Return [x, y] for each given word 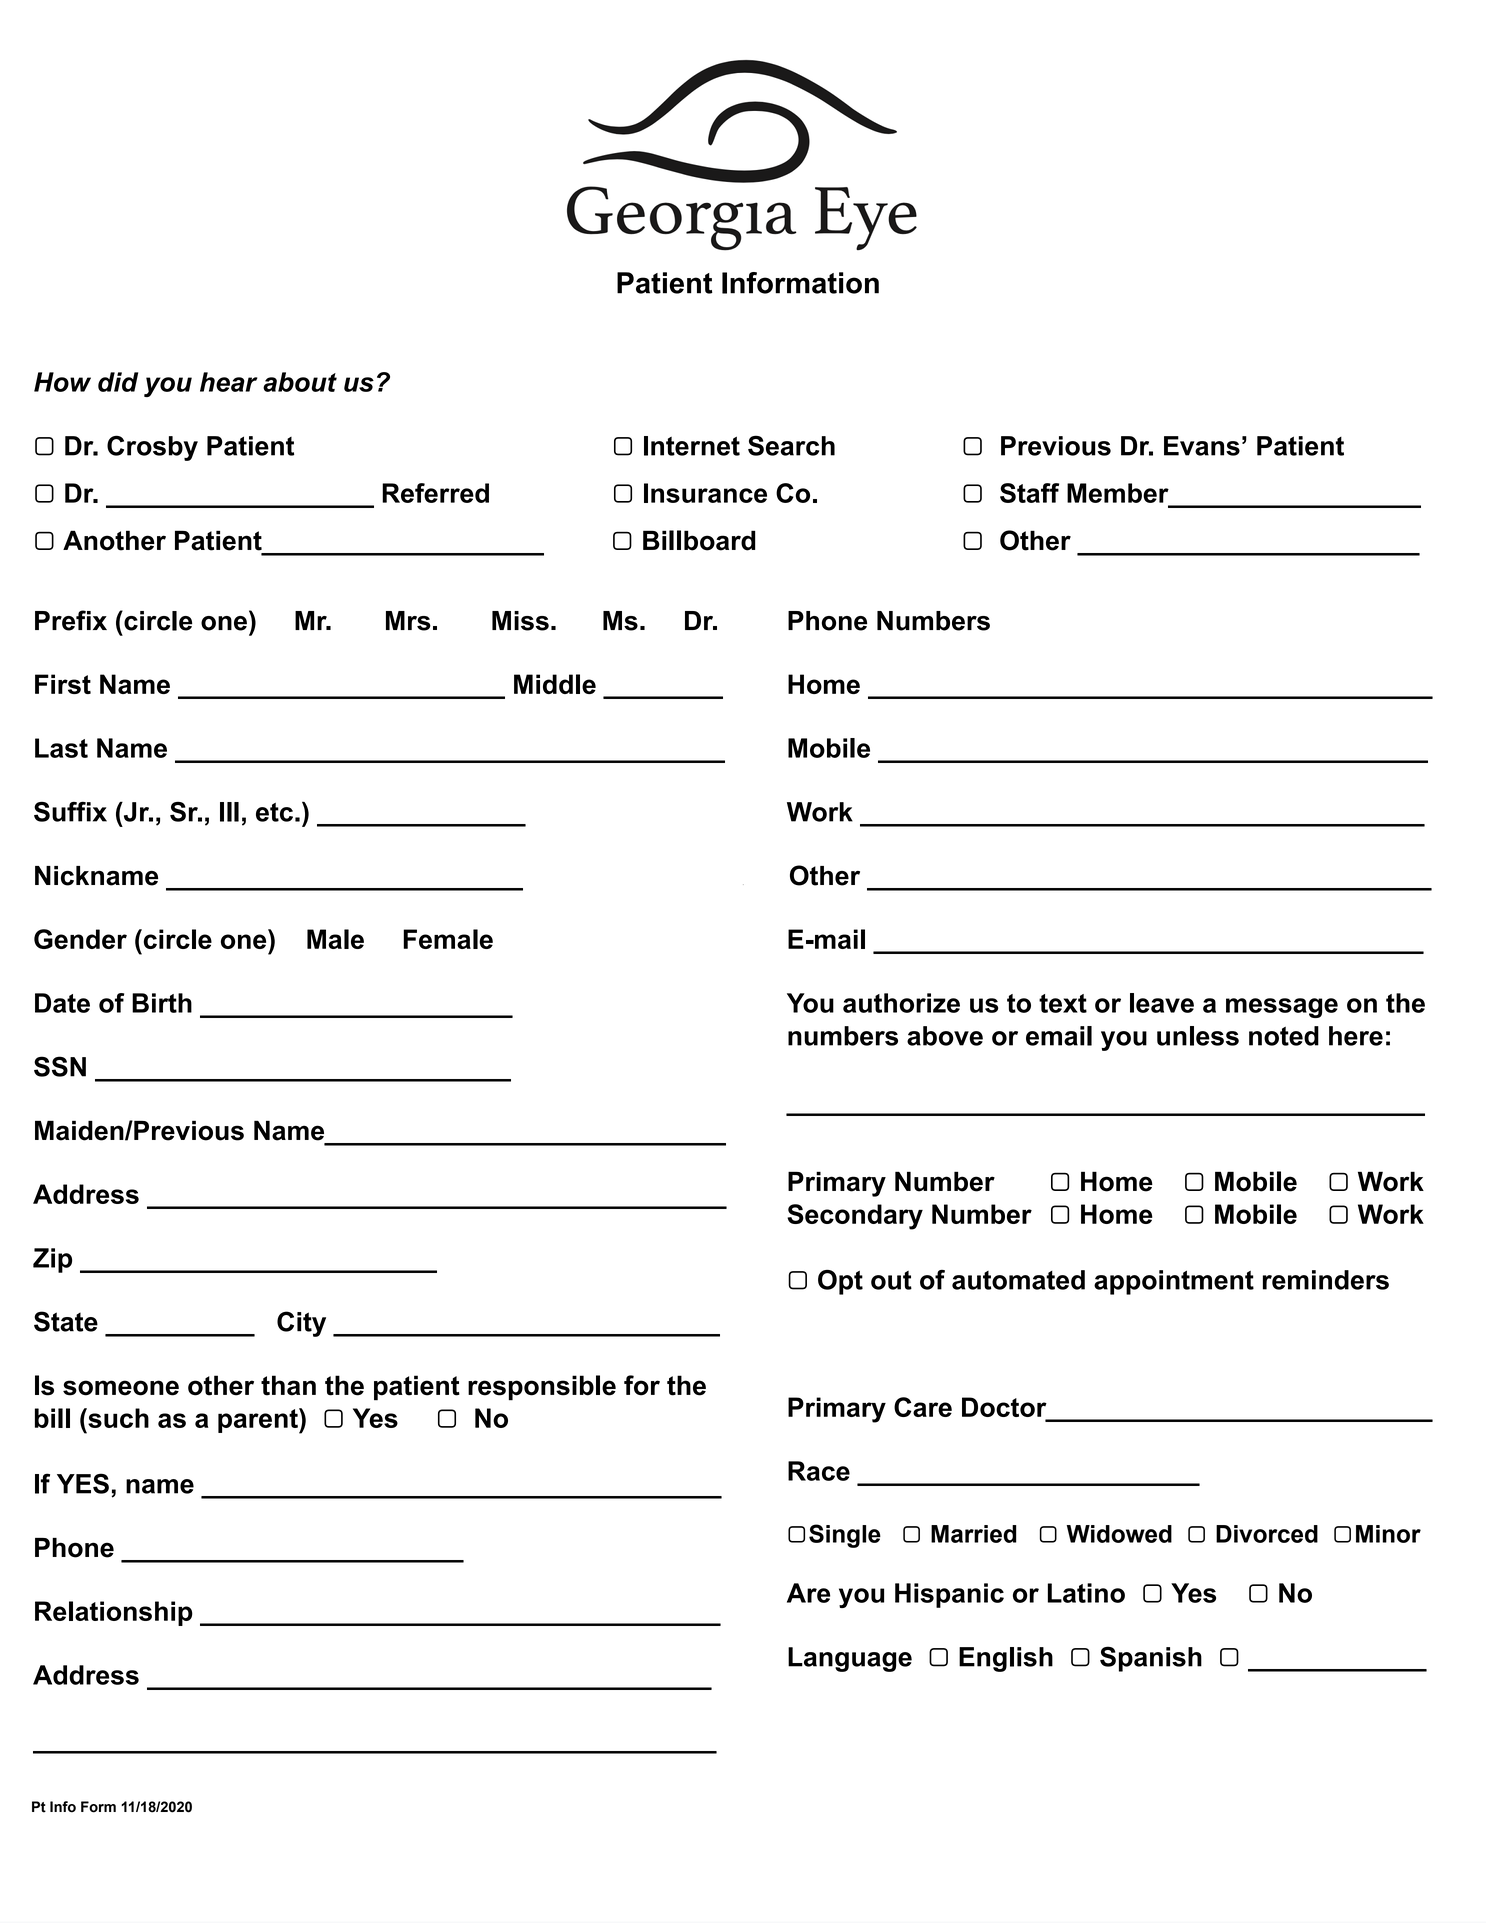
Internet [692, 446]
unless [1198, 1036]
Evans [1202, 446]
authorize [901, 1003]
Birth [162, 1003]
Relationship [114, 1613]
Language [850, 1659]
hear [229, 382]
